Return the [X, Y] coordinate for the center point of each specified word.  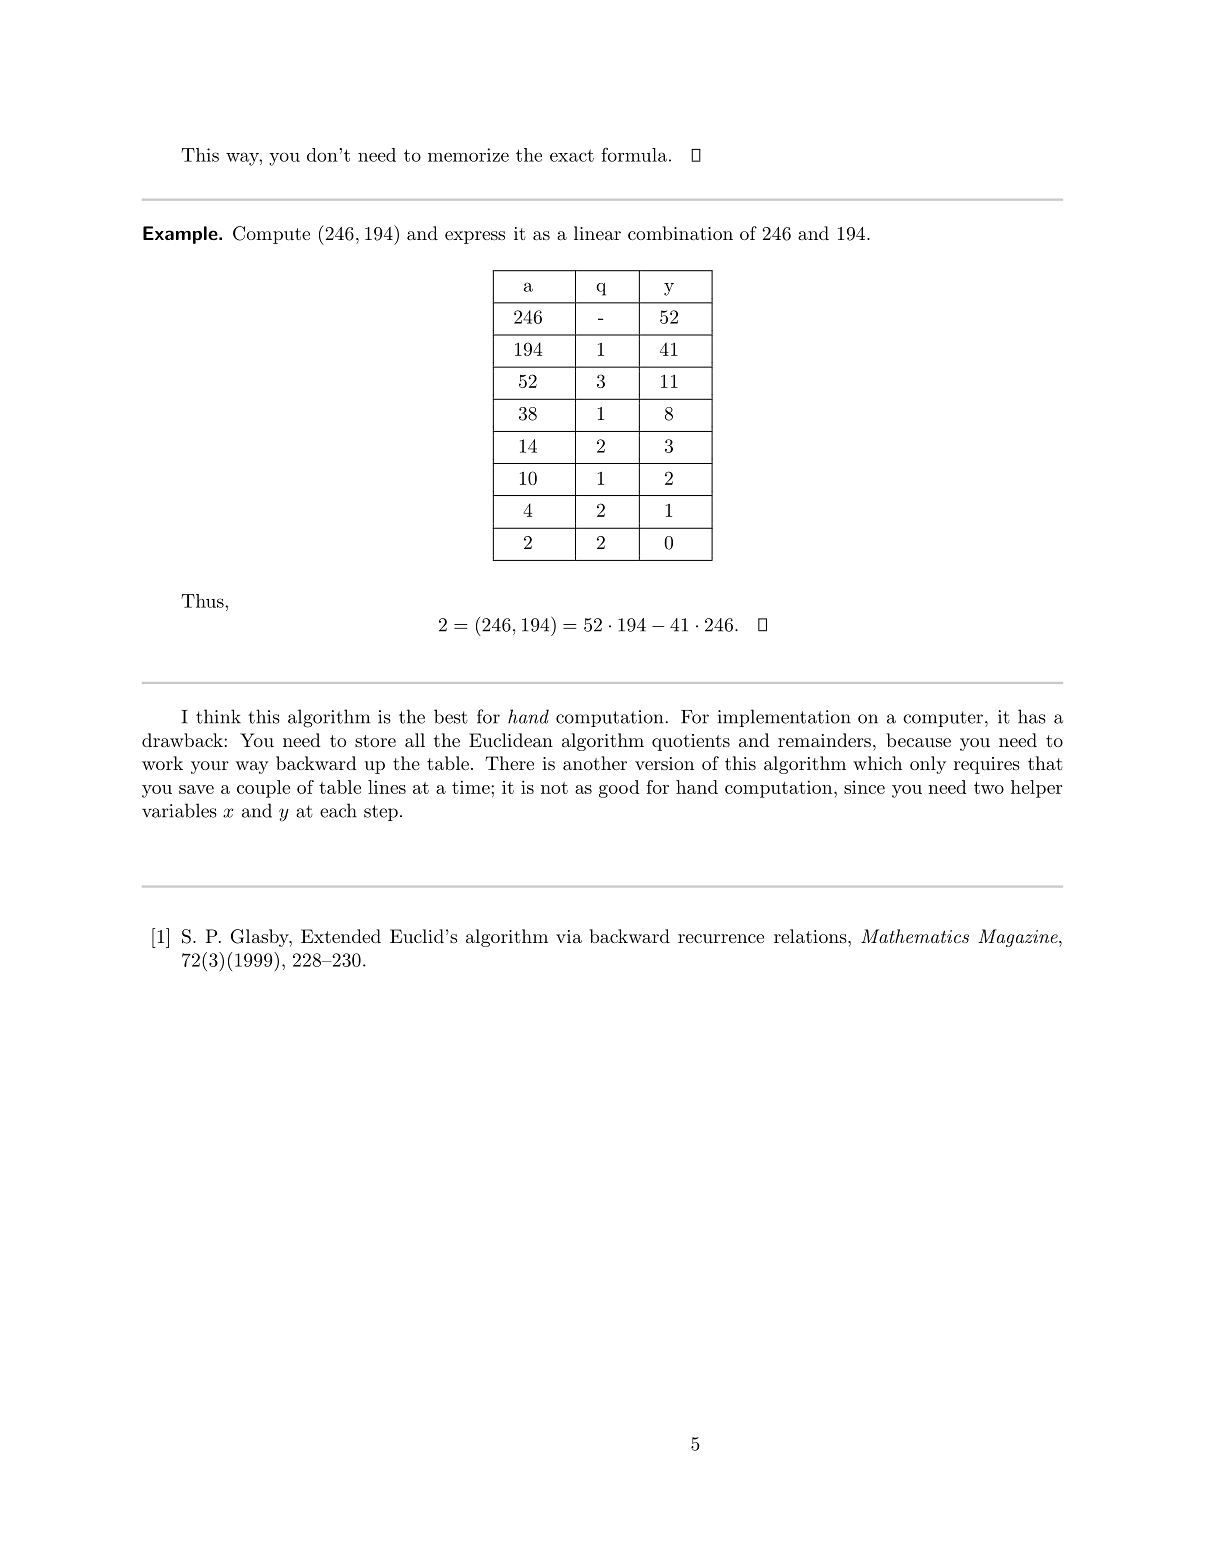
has [1032, 716]
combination [680, 233]
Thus [203, 601]
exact [572, 155]
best [451, 716]
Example [181, 235]
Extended [341, 936]
